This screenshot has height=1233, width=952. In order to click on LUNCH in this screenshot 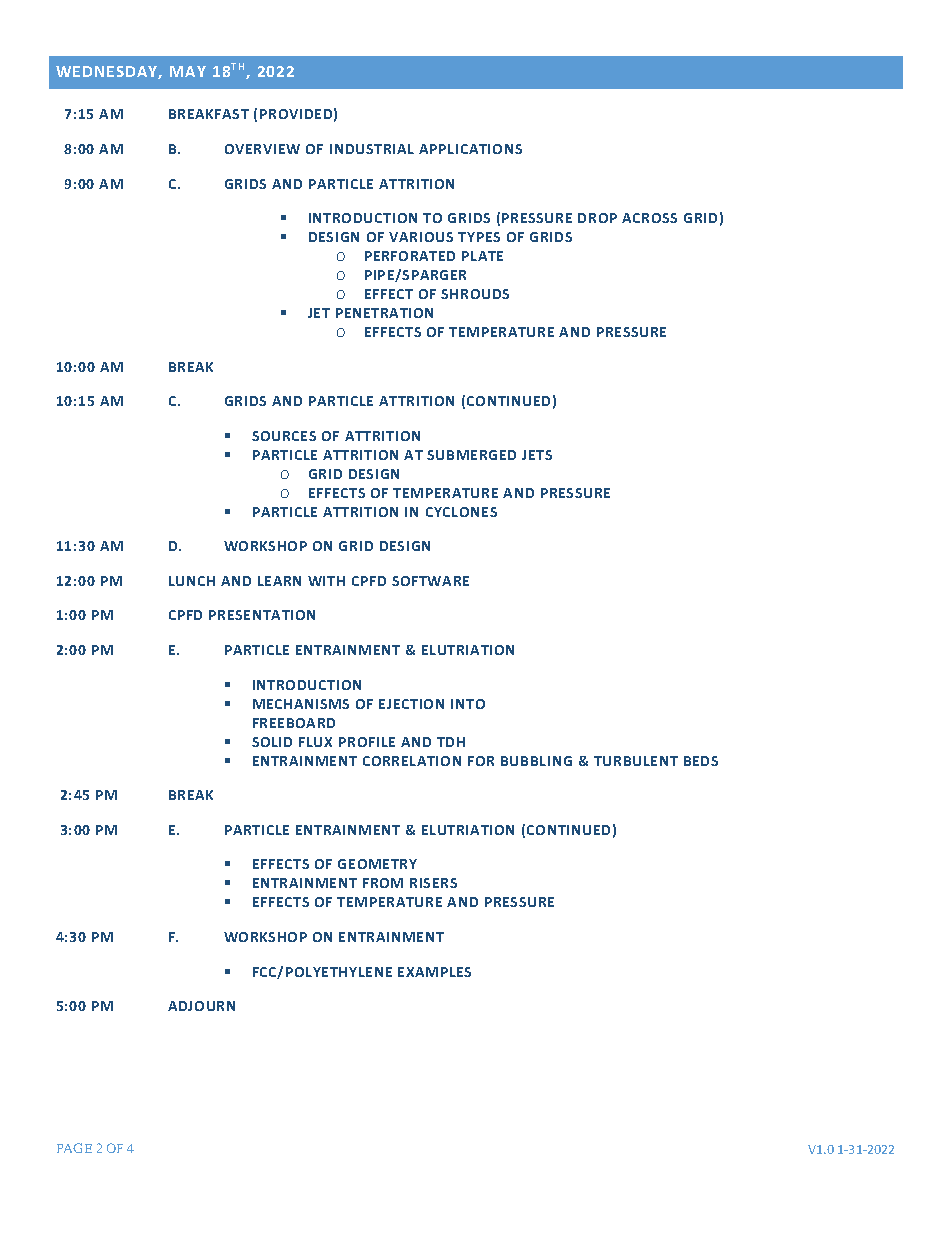, I will do `click(192, 581)`.
